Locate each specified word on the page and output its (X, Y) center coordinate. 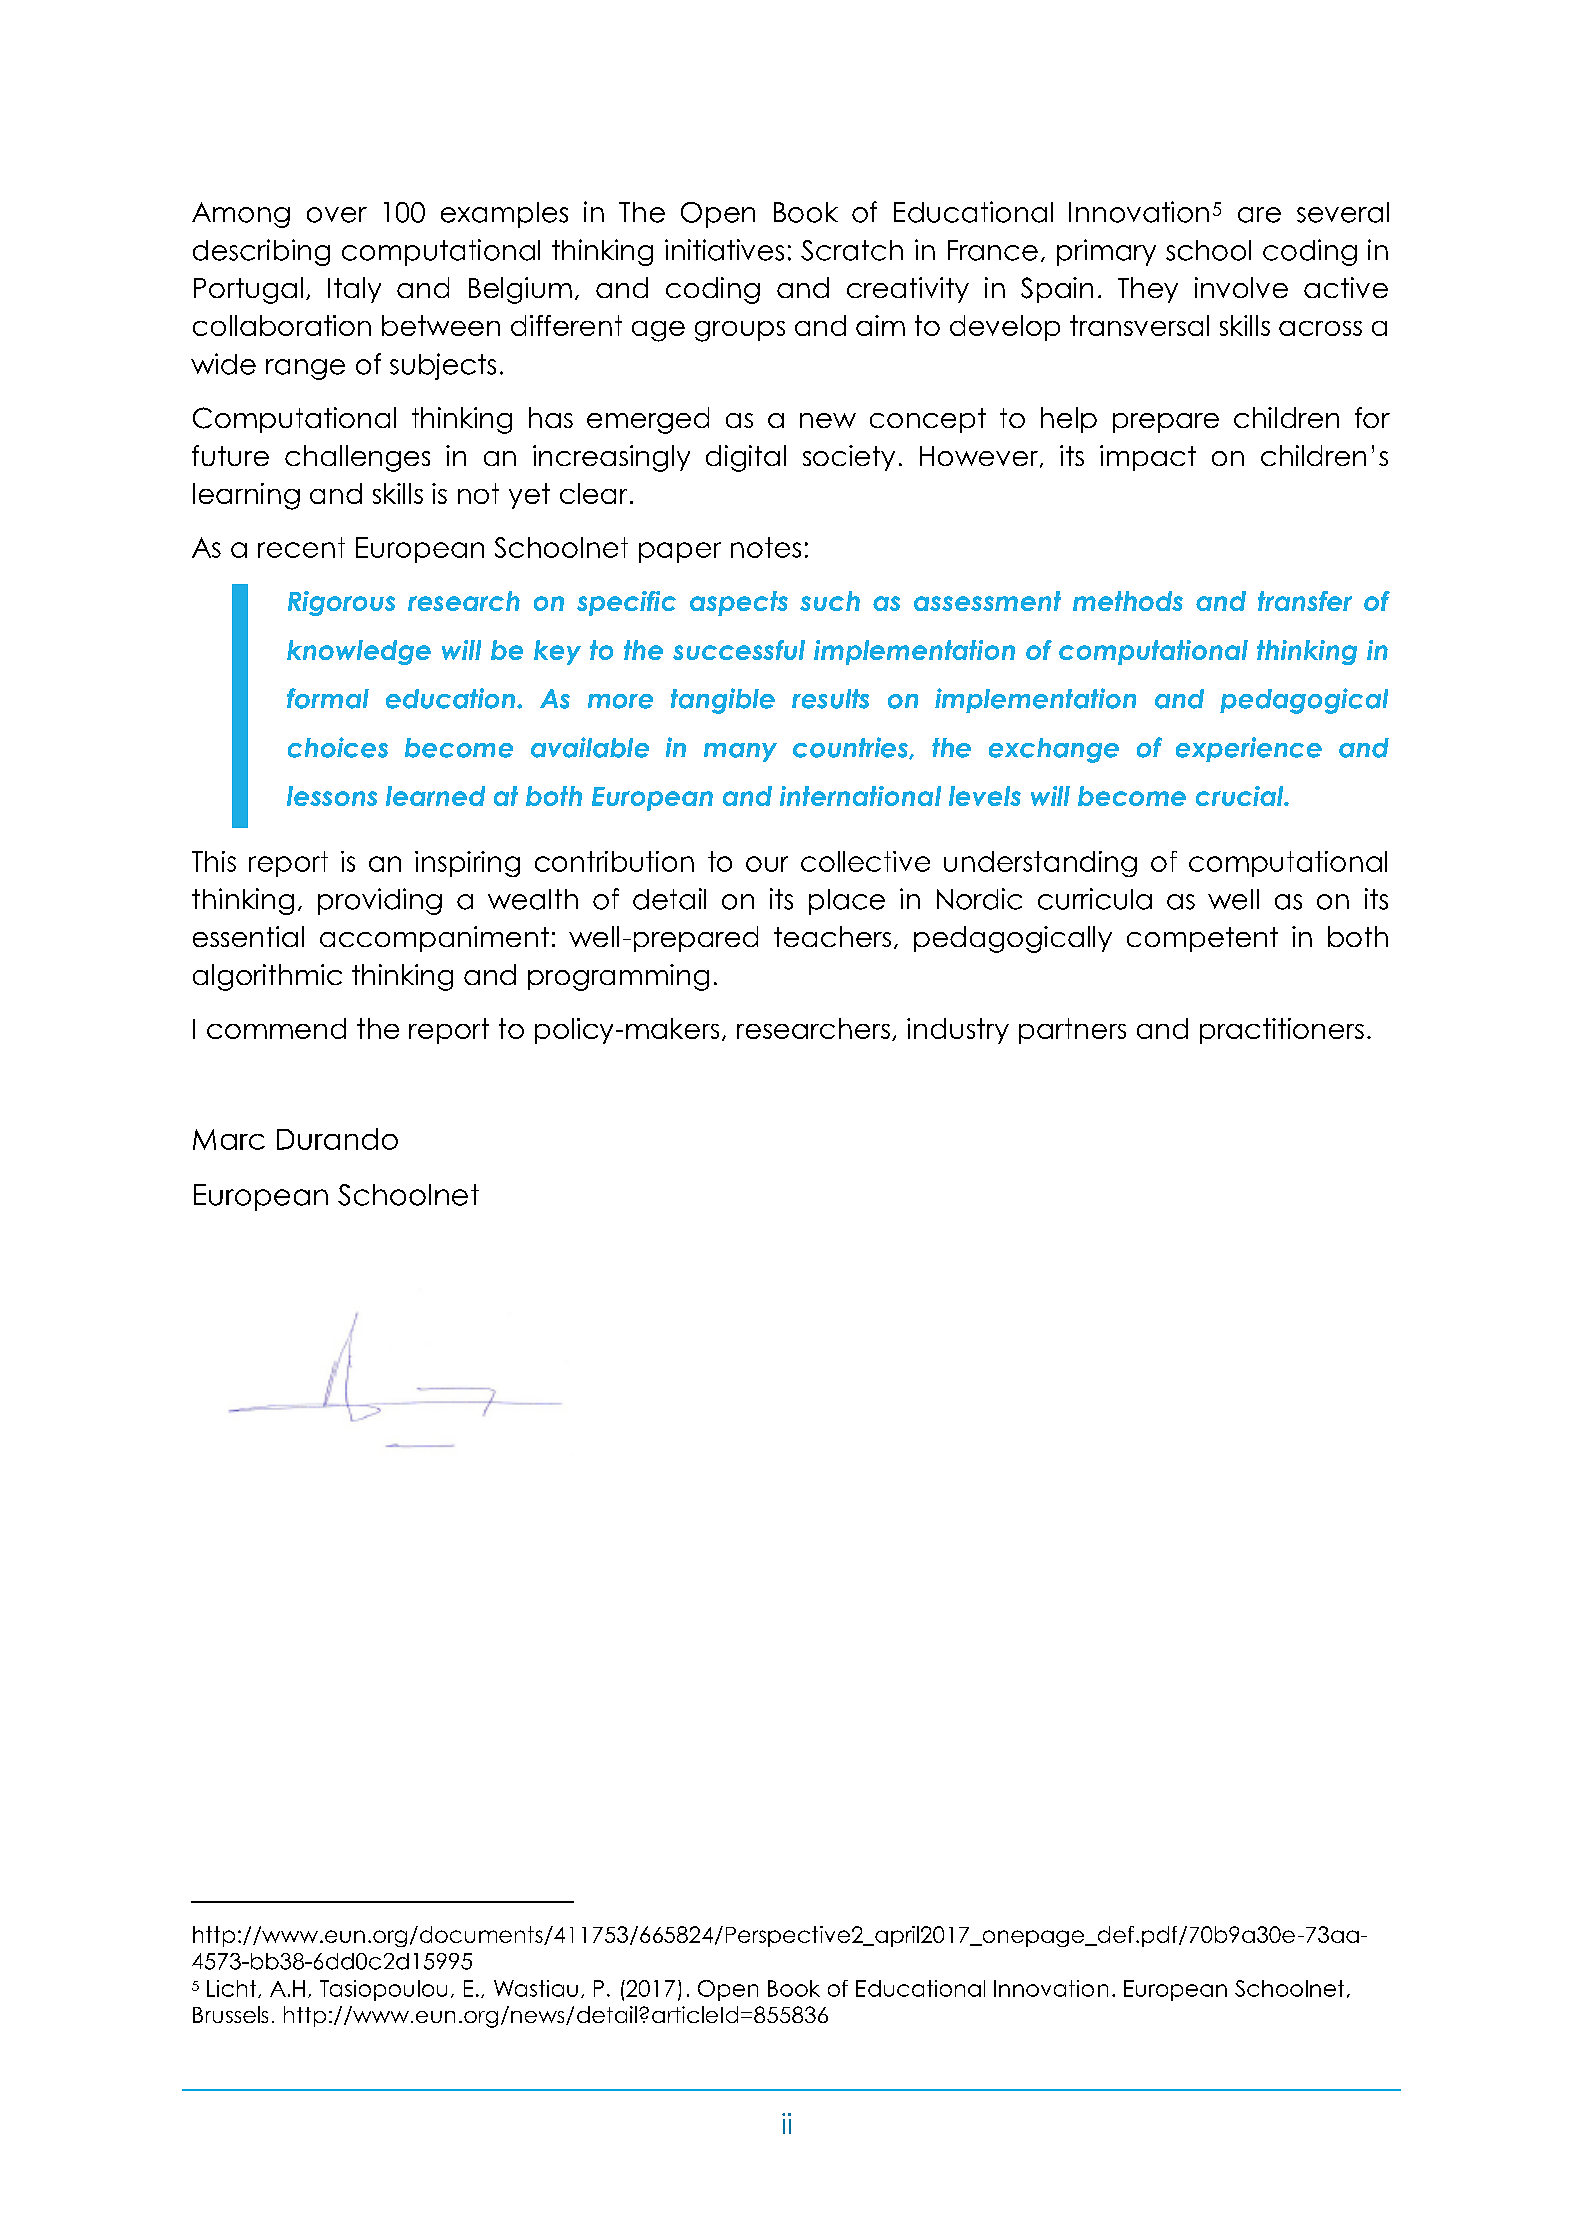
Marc (229, 1139)
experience (1249, 749)
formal (328, 698)
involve (1241, 287)
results (830, 699)
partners (1072, 1031)
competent (1202, 939)
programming (618, 977)
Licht (231, 1988)
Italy (354, 290)
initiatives (724, 250)
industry (958, 1031)
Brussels (230, 2014)
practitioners (1282, 1031)
